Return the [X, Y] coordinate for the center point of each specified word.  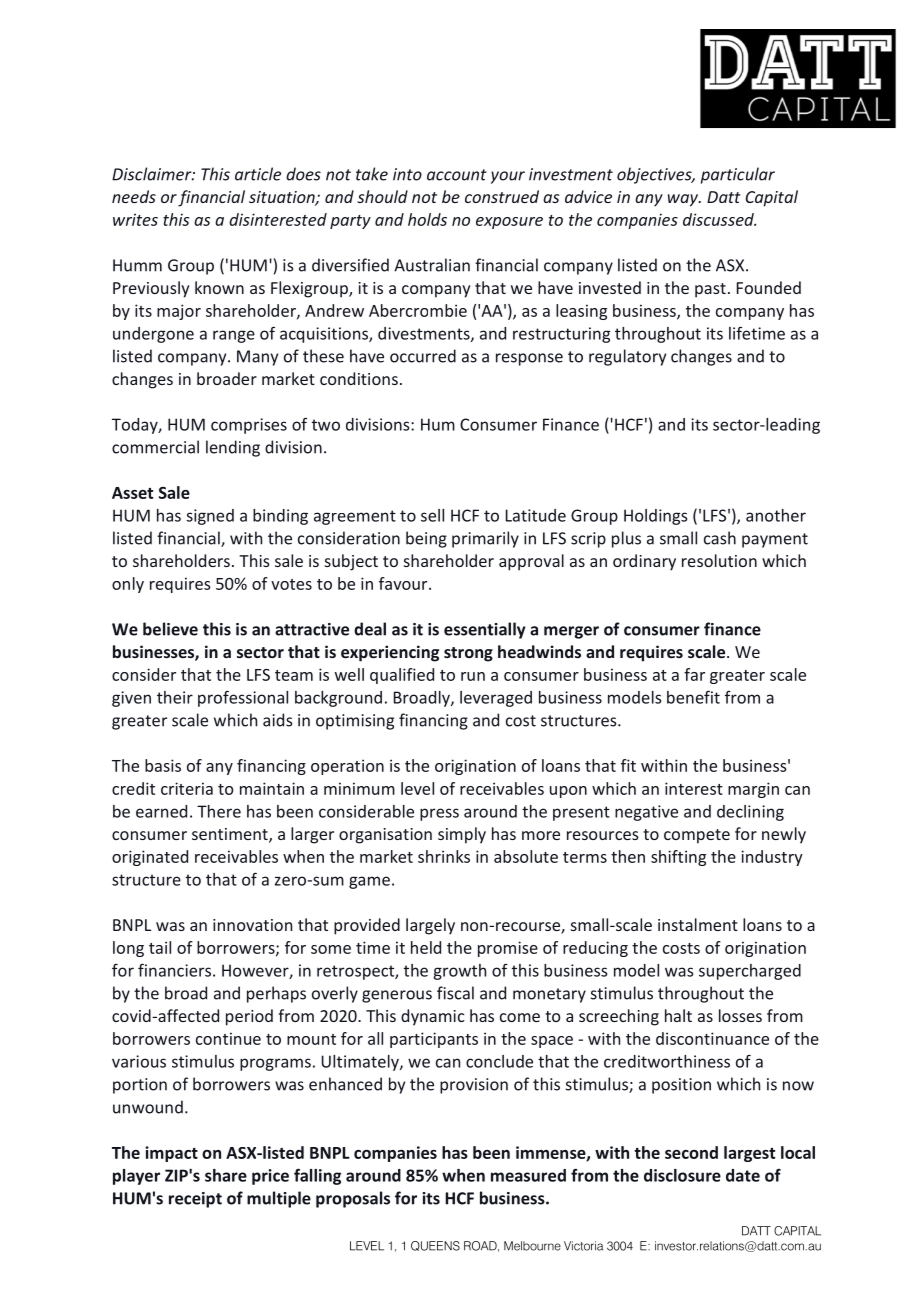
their [175, 697]
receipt [195, 1200]
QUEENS [435, 1246]
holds [427, 219]
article [258, 174]
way [684, 200]
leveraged [496, 699]
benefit [693, 697]
